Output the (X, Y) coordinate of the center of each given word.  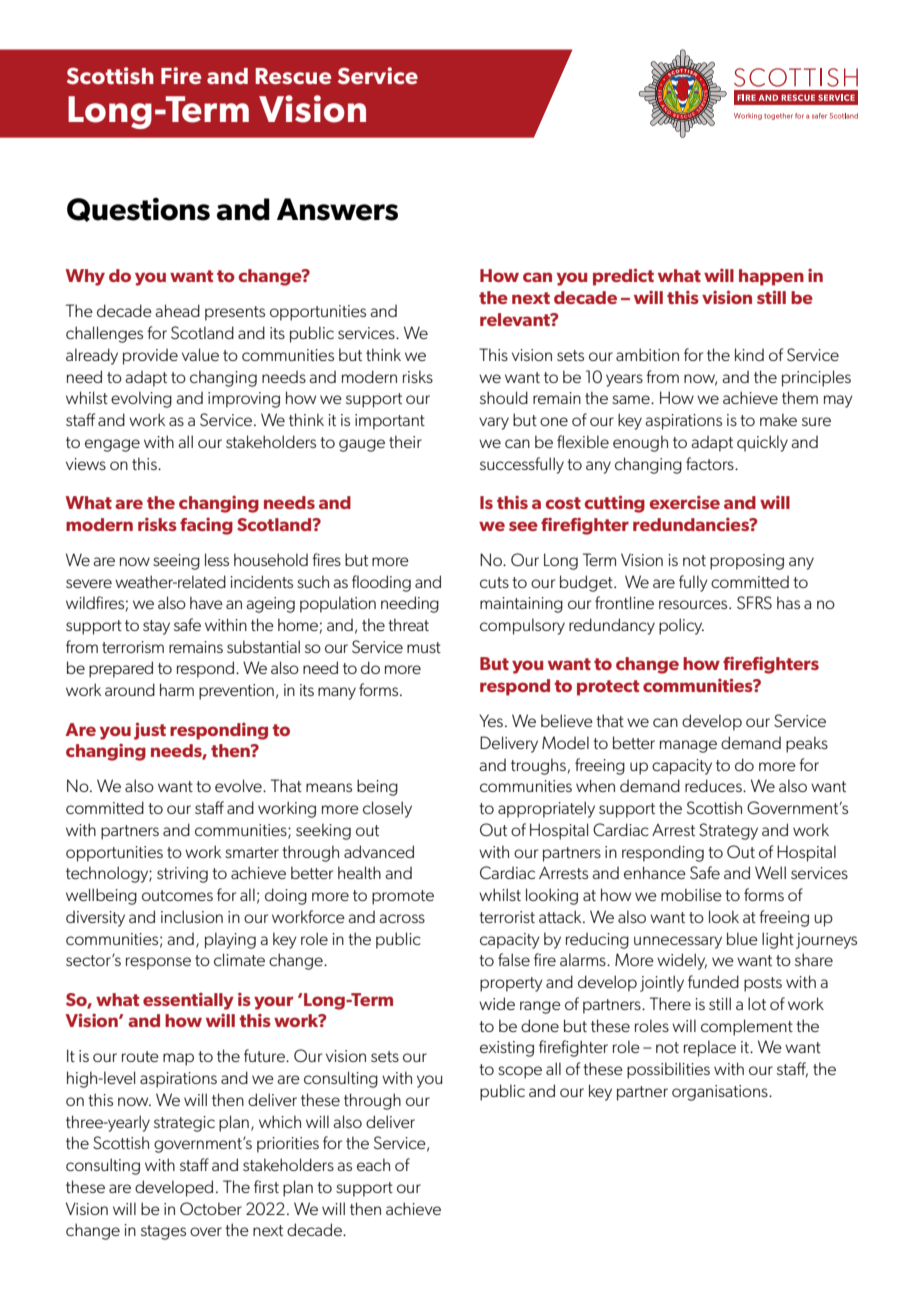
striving (182, 875)
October (211, 1208)
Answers (337, 209)
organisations (721, 1093)
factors (711, 463)
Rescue (293, 76)
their (405, 441)
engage (112, 445)
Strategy (728, 831)
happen (771, 277)
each (373, 1164)
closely (387, 809)
